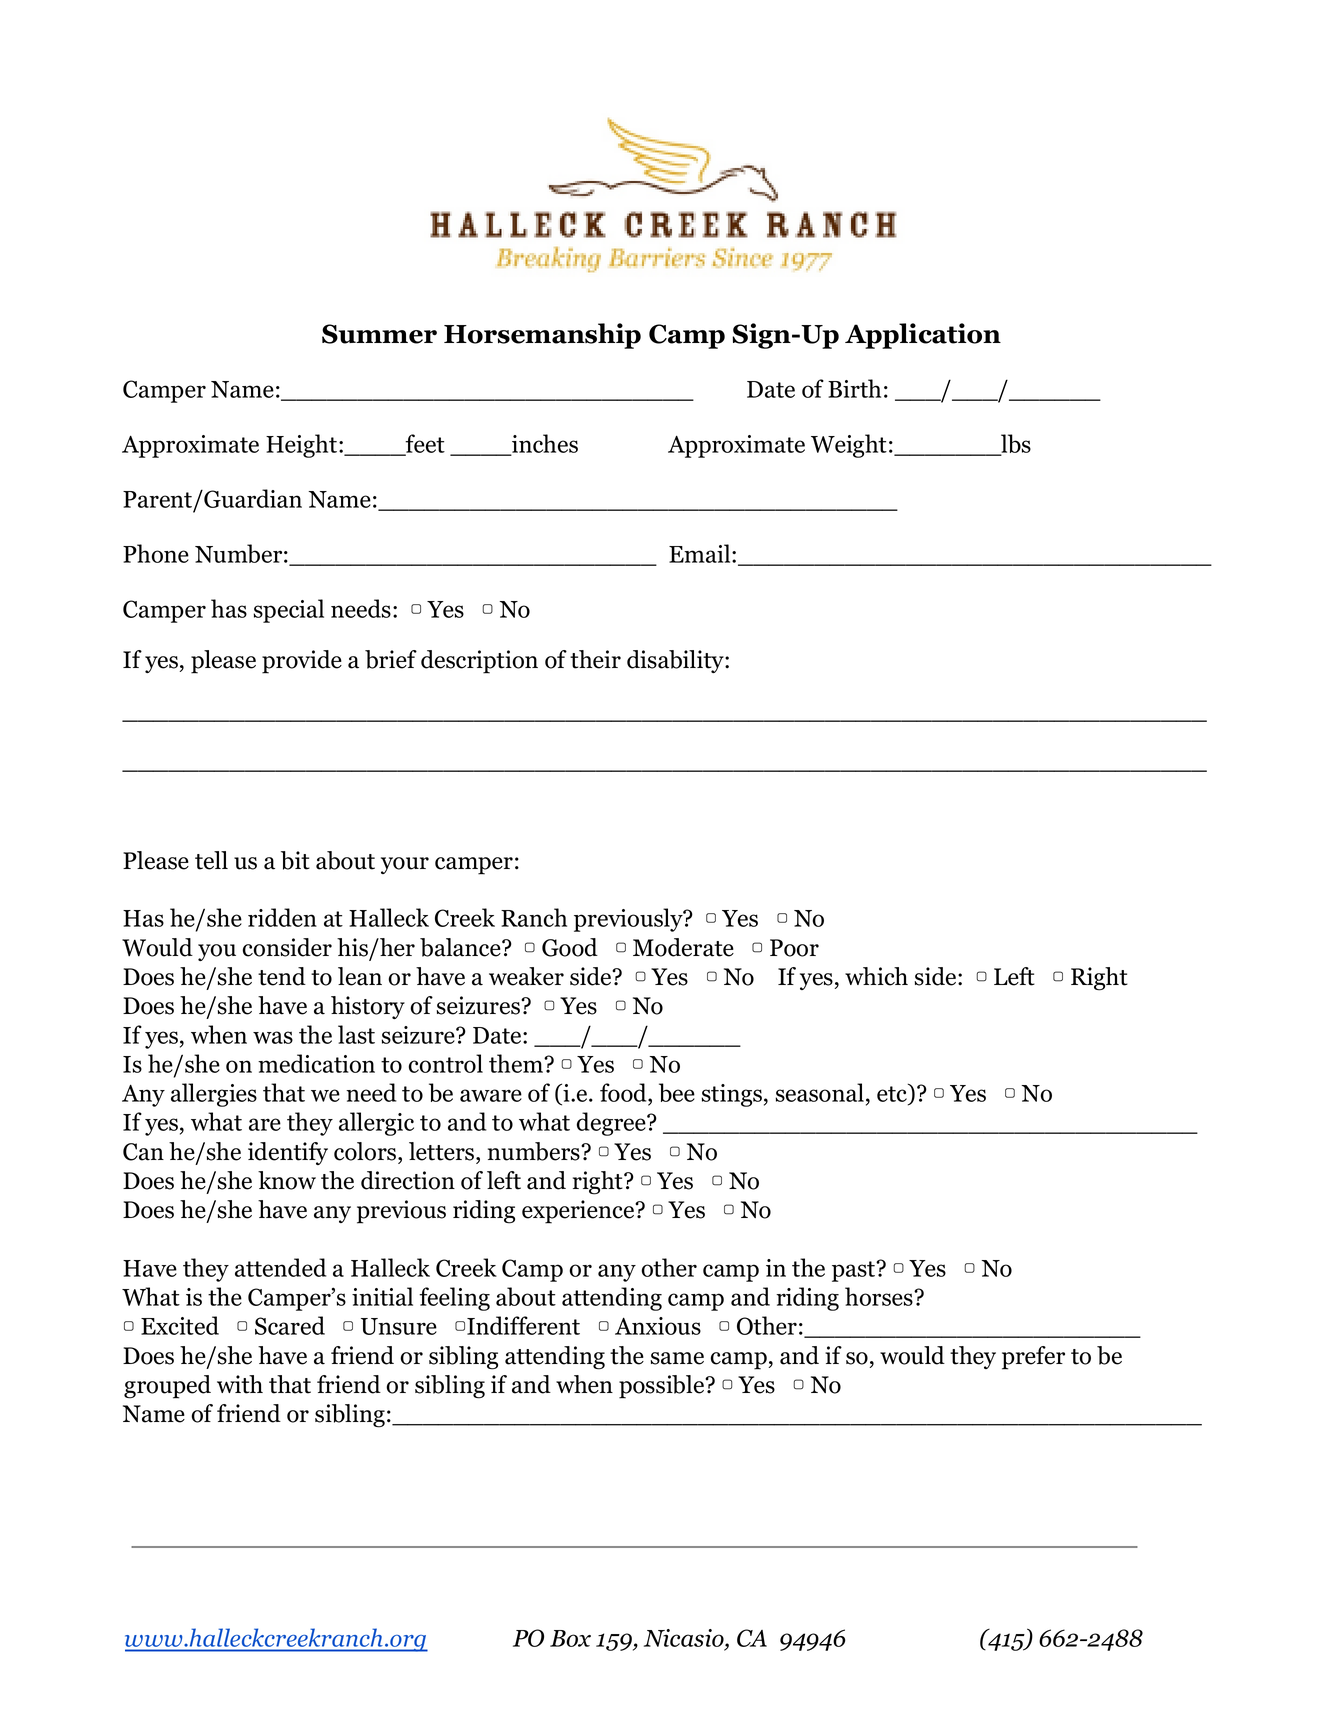 The image size is (1321, 1710). Describe the element at coordinates (570, 1638) in the screenshot. I see `Box` at that location.
